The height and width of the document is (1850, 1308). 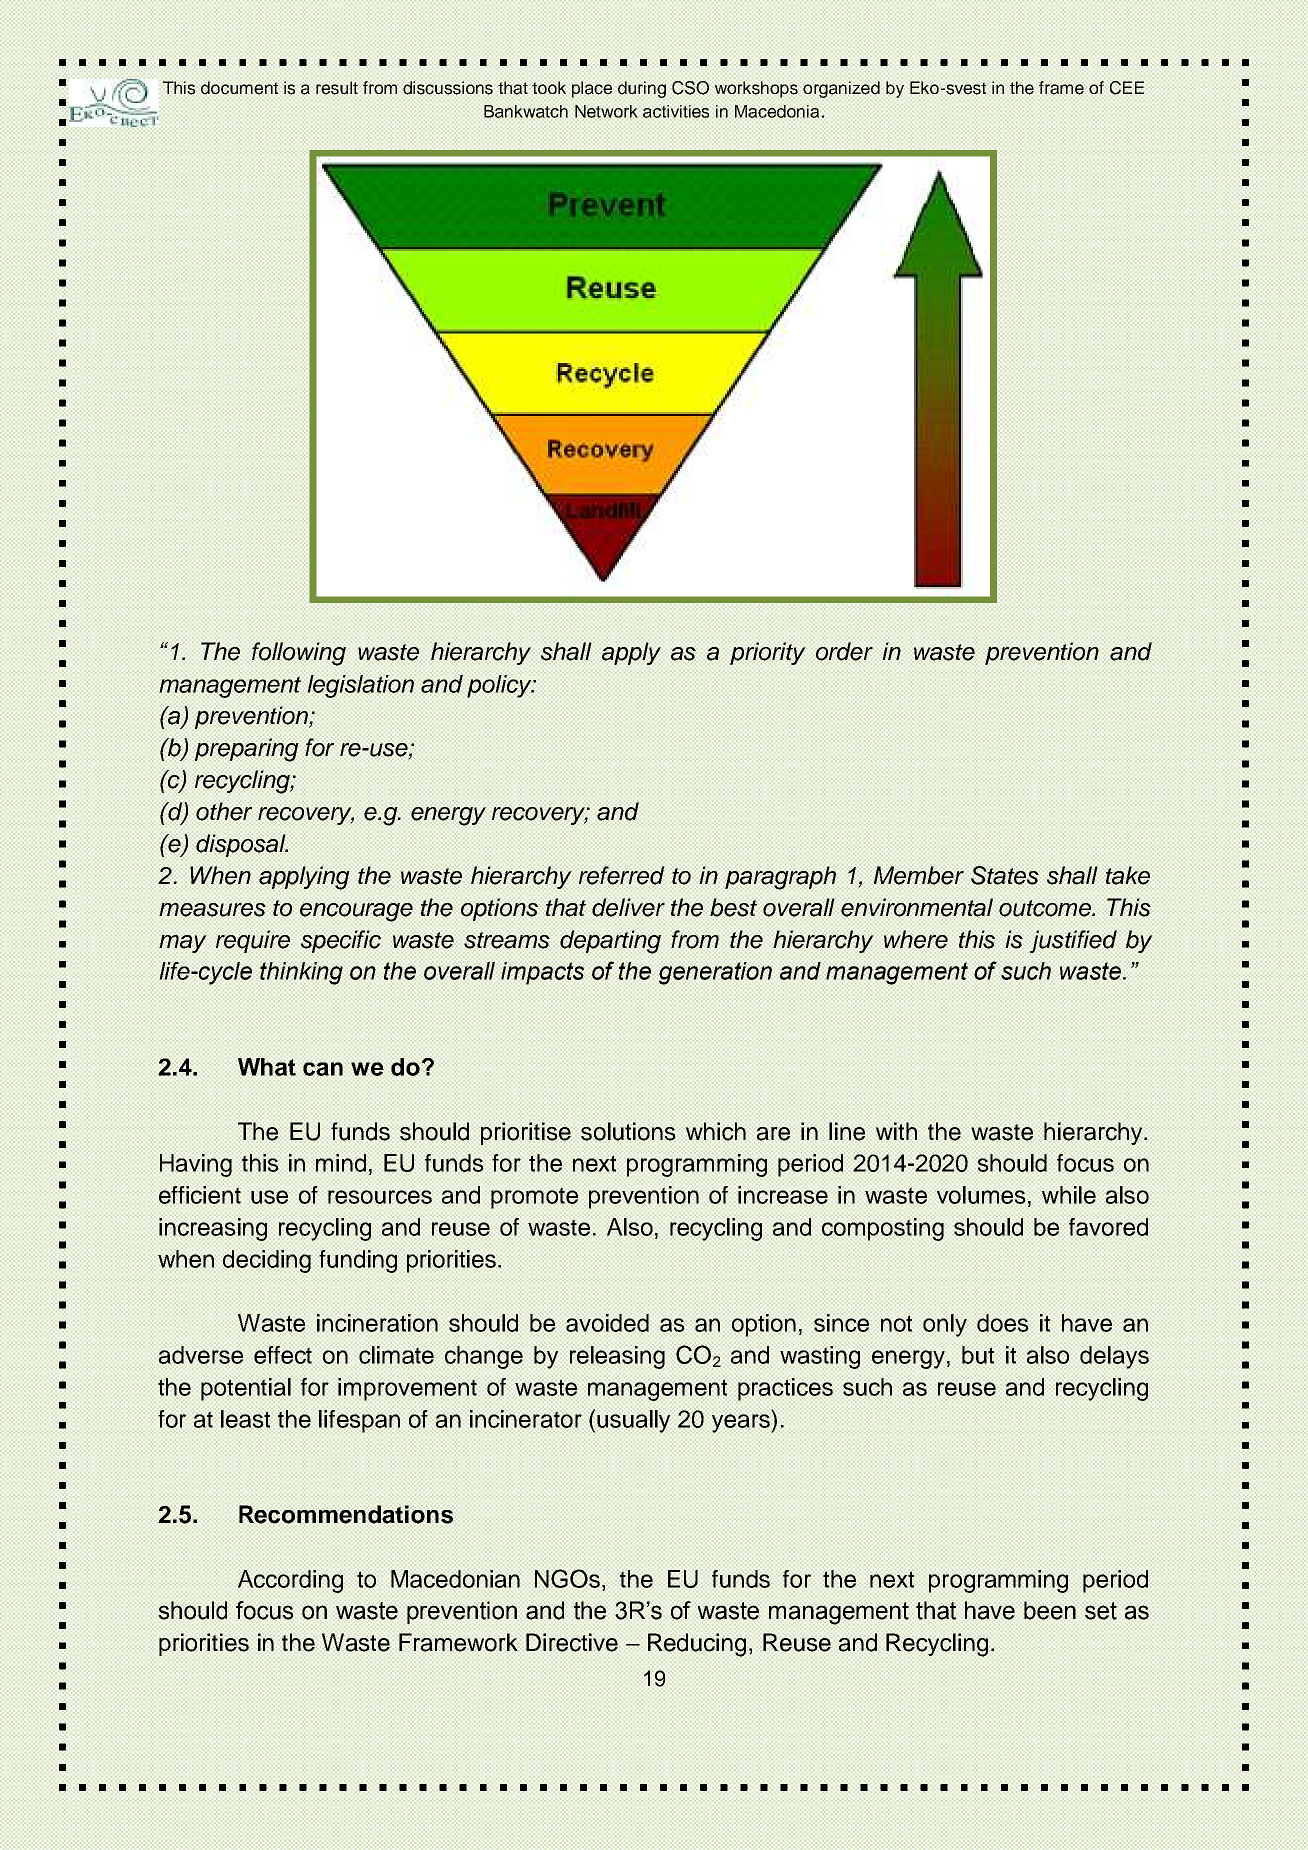 What do you see at coordinates (841, 89) in the document?
I see `organized` at bounding box center [841, 89].
